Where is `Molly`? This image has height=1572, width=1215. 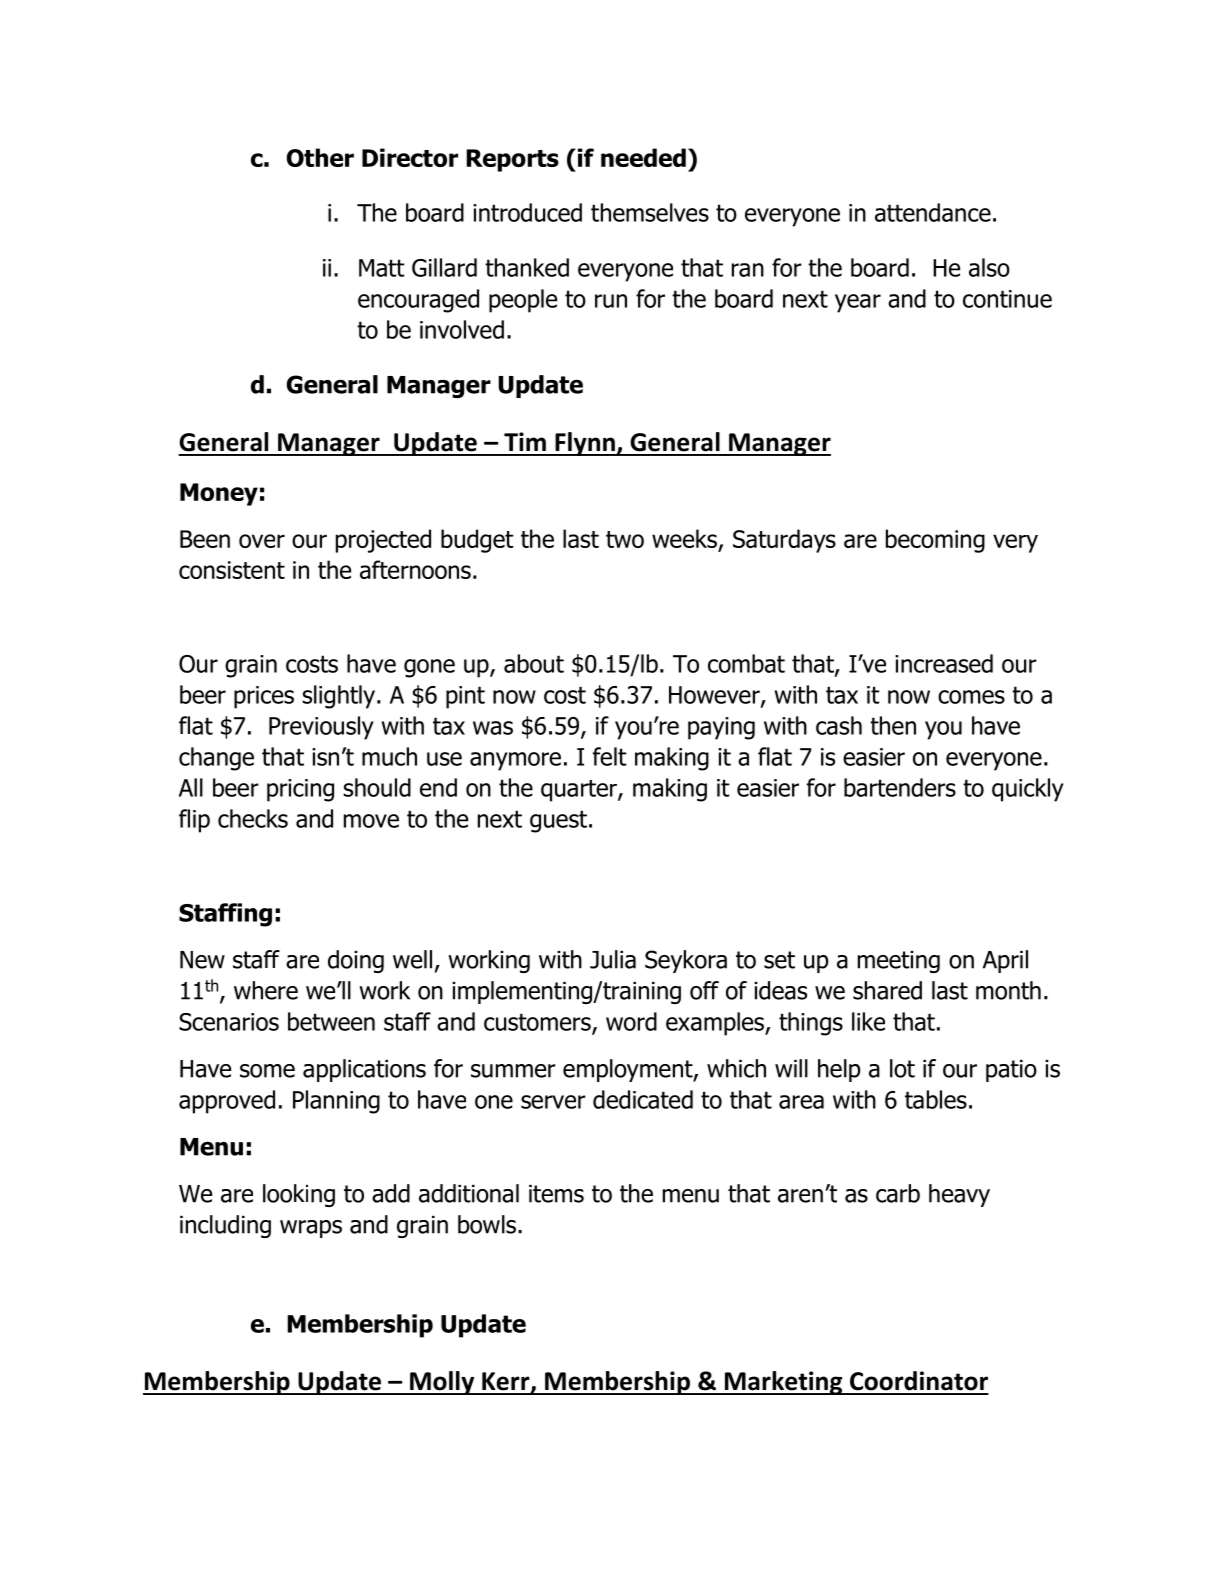 Molly is located at coordinates (442, 1383).
